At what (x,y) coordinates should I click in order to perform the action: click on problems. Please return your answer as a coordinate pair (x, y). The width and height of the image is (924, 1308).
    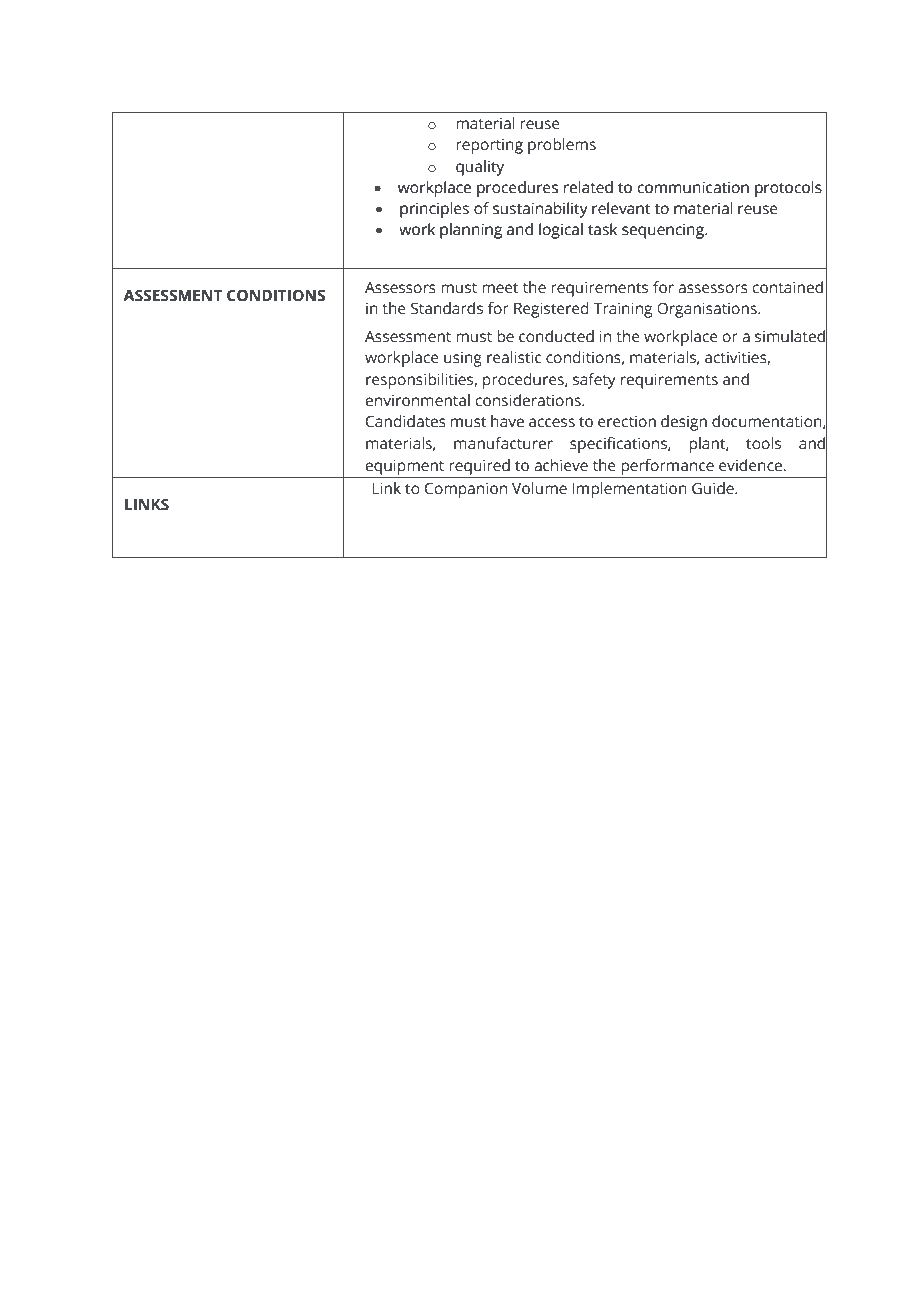
    Looking at the image, I should click on (562, 146).
